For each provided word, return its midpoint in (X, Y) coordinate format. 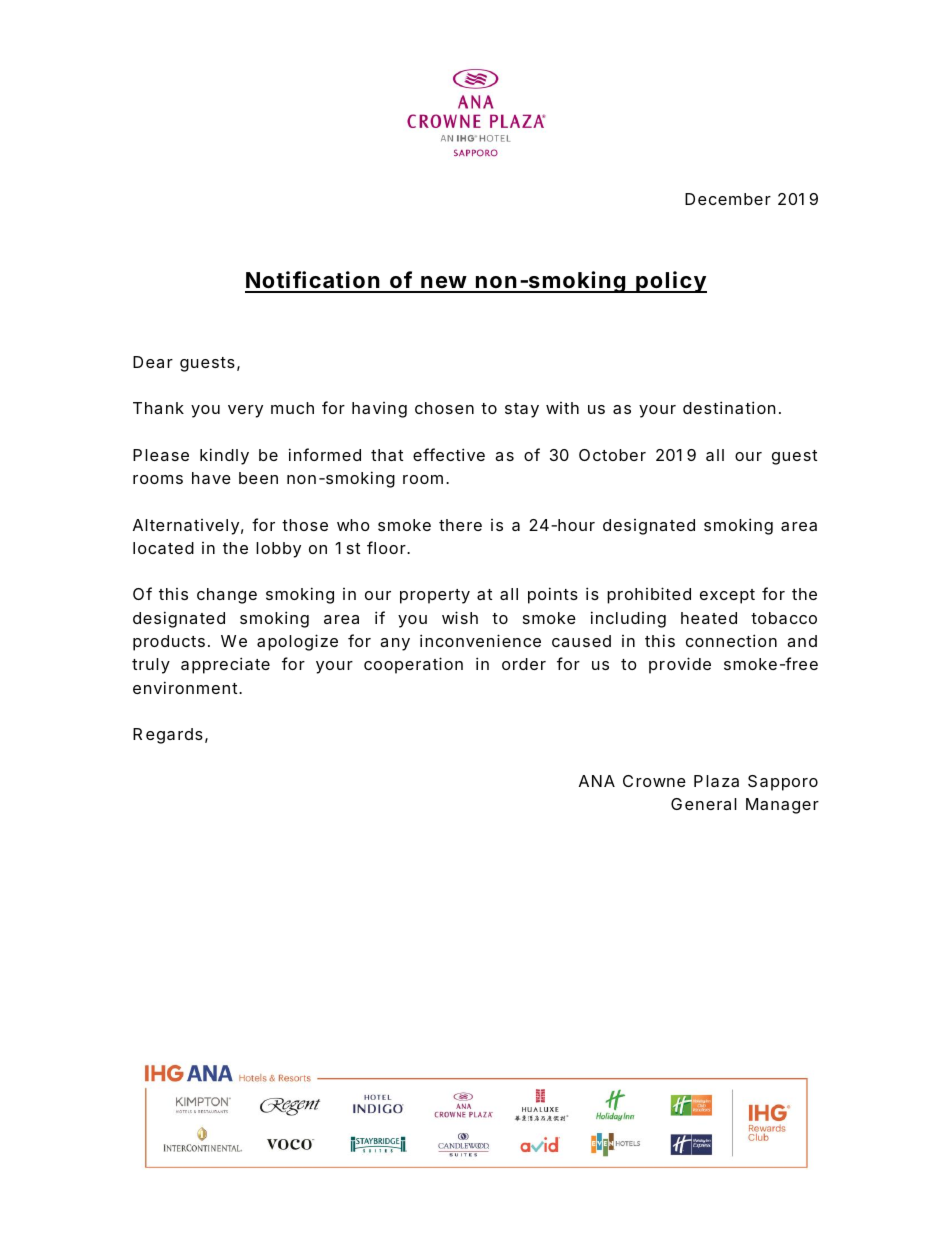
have (211, 478)
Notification (313, 281)
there (460, 525)
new (443, 284)
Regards (168, 736)
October (612, 455)
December (728, 199)
